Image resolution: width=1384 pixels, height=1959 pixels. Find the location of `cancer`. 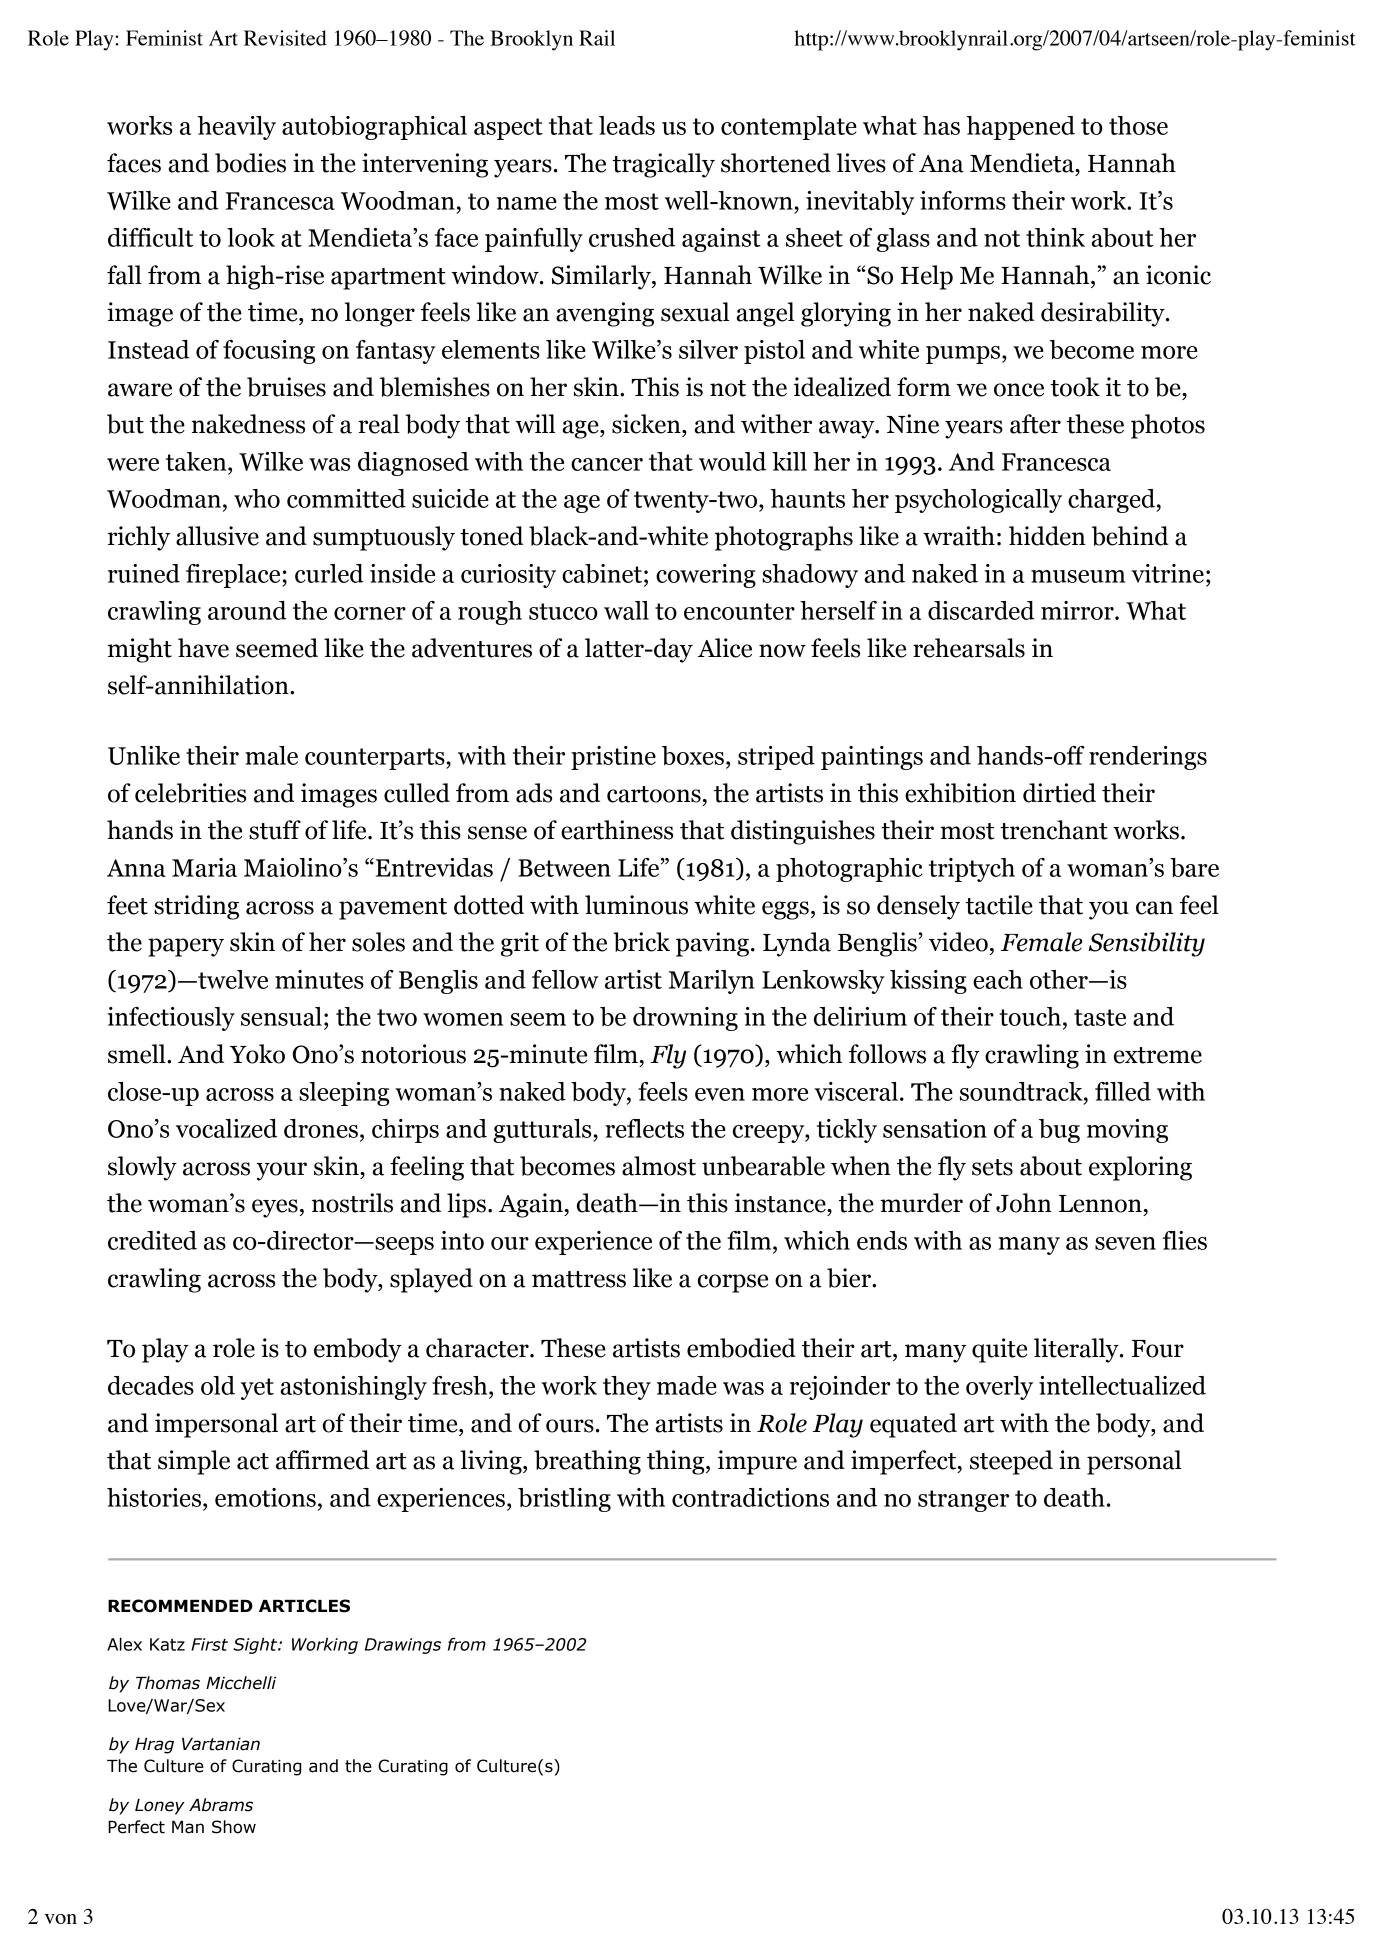

cancer is located at coordinates (607, 464).
